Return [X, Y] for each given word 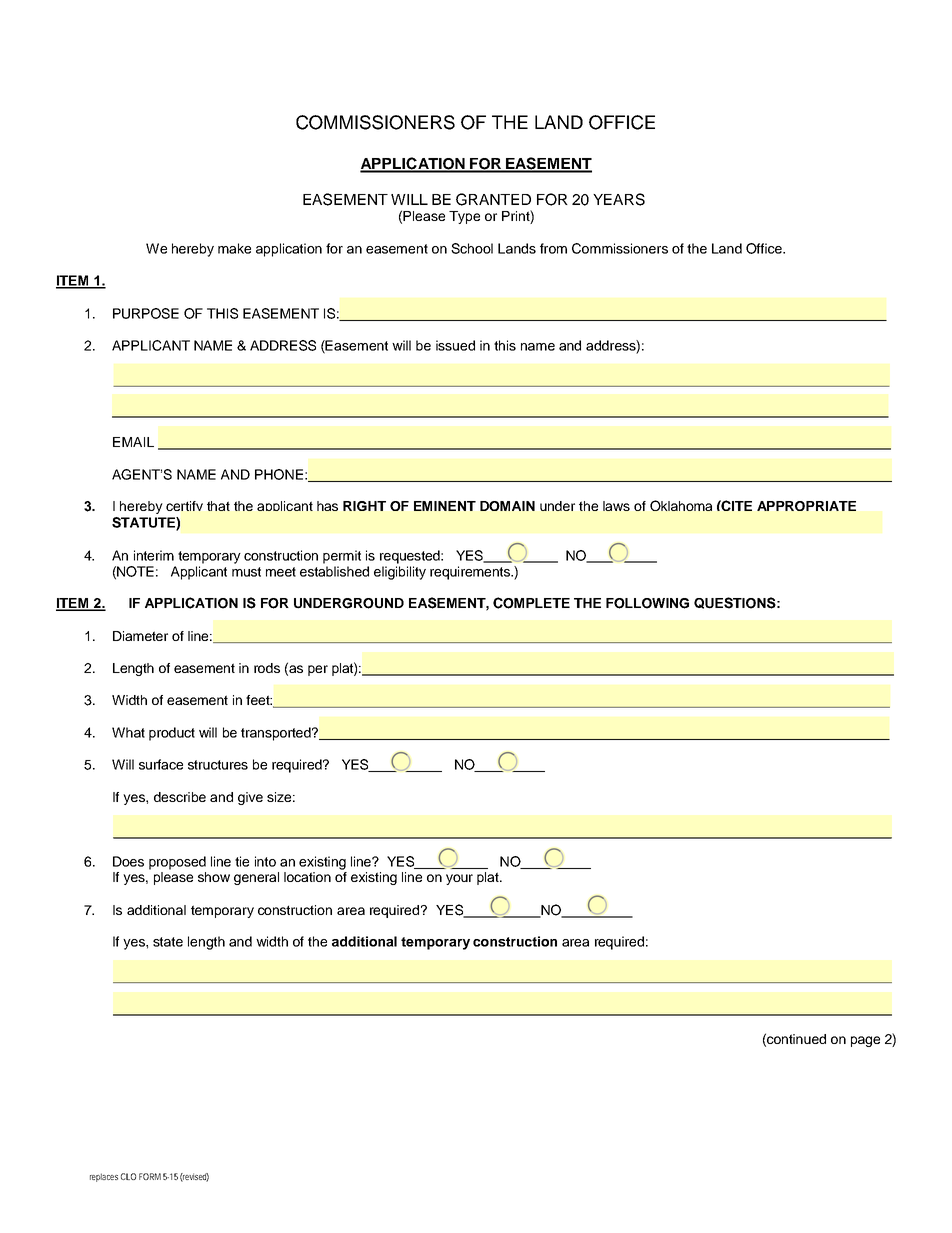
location [307, 877]
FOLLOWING [647, 603]
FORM [150, 1176]
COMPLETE [531, 603]
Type [464, 217]
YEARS [619, 199]
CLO [128, 1176]
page [865, 1041]
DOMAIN [507, 506]
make [234, 248]
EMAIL [133, 442]
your [459, 879]
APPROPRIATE [806, 506]
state [168, 942]
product [172, 734]
